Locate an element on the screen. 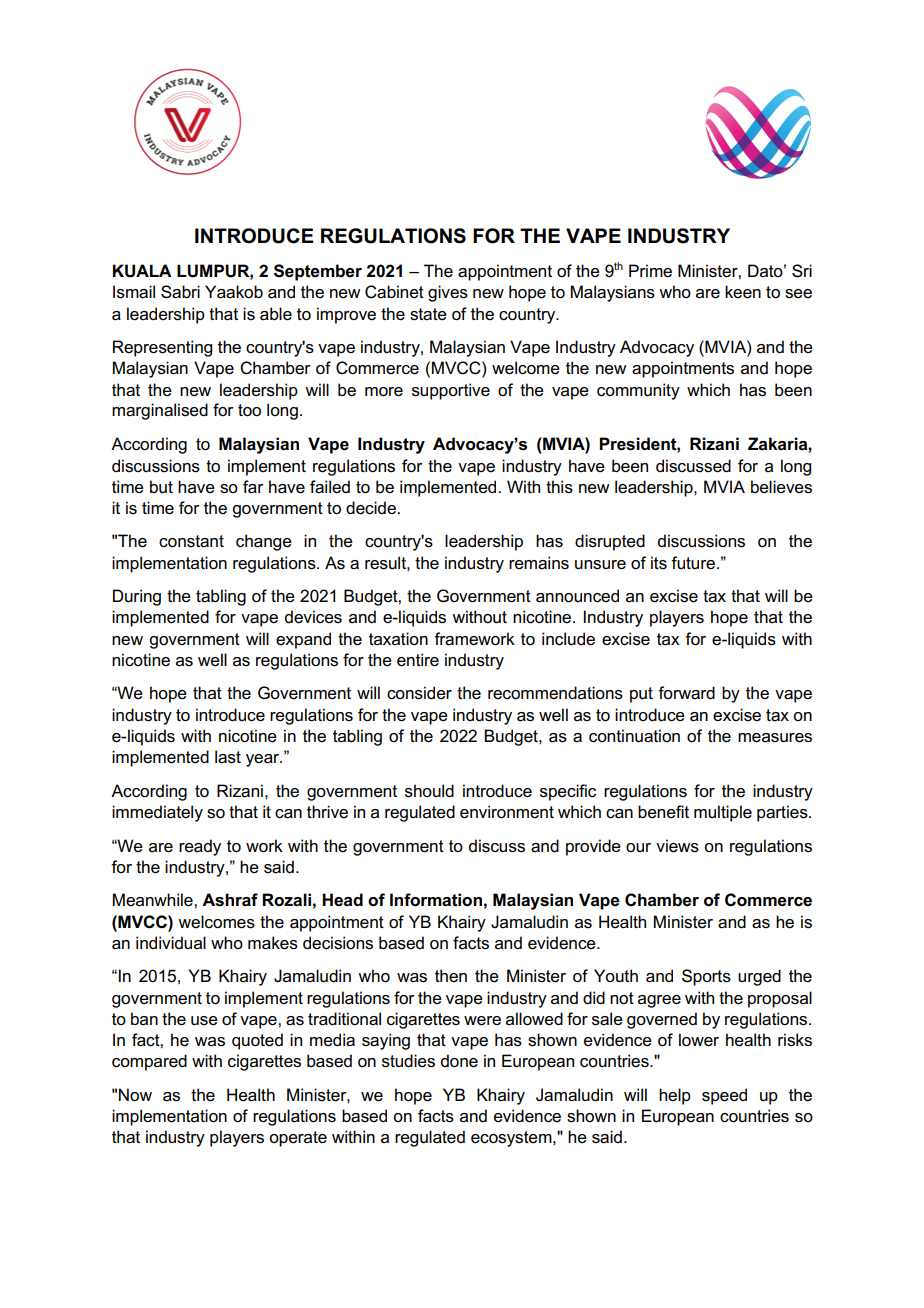  remains is located at coordinates (539, 563).
